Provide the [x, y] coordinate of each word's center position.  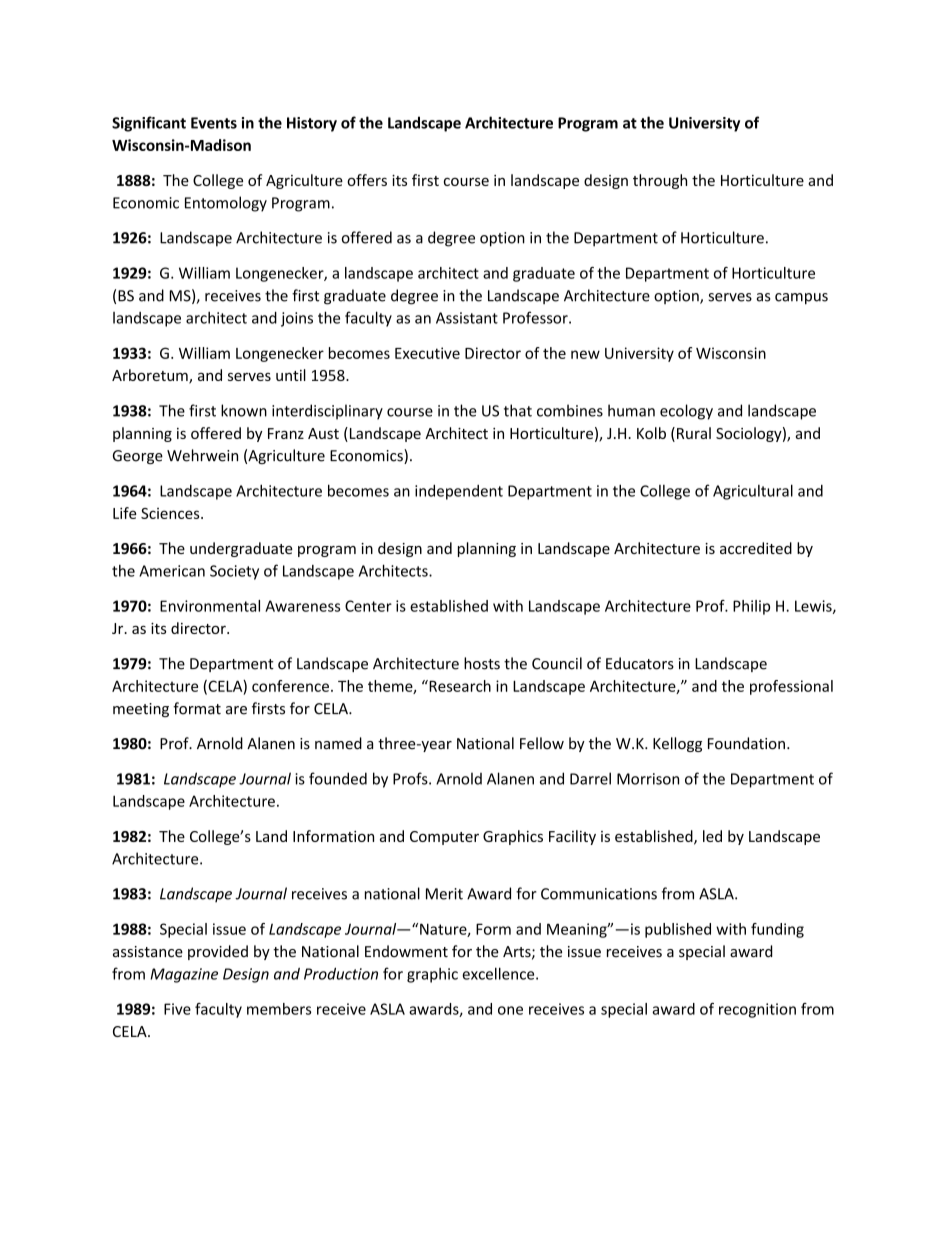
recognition [757, 1010]
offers [367, 180]
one [510, 1010]
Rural [694, 433]
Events [214, 123]
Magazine [184, 975]
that [518, 410]
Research [459, 686]
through [660, 181]
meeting [141, 710]
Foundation [746, 743]
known [244, 410]
